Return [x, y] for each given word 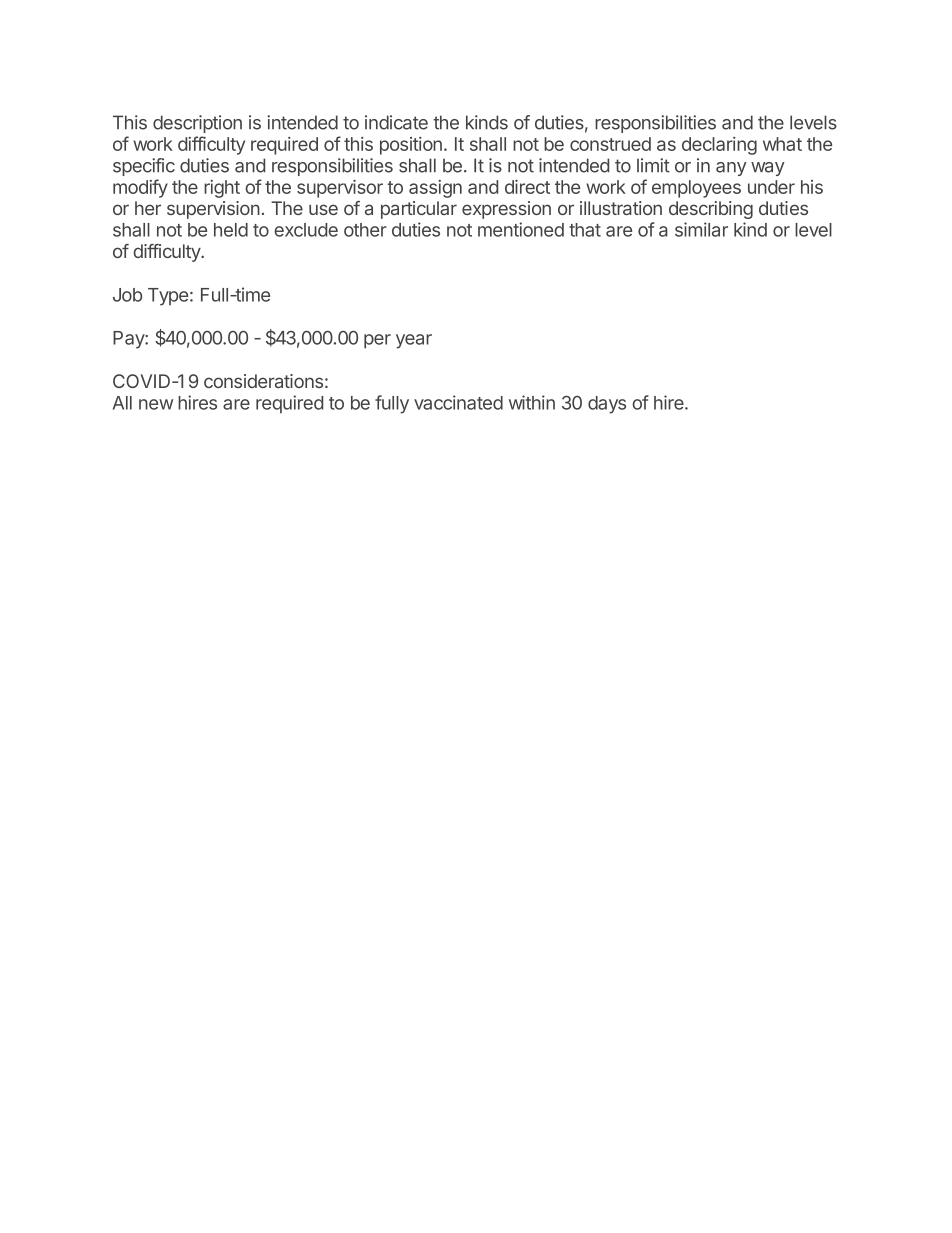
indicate [396, 122]
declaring [719, 146]
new [156, 404]
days [607, 405]
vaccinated [458, 402]
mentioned [521, 229]
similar [701, 229]
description [197, 124]
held [231, 230]
